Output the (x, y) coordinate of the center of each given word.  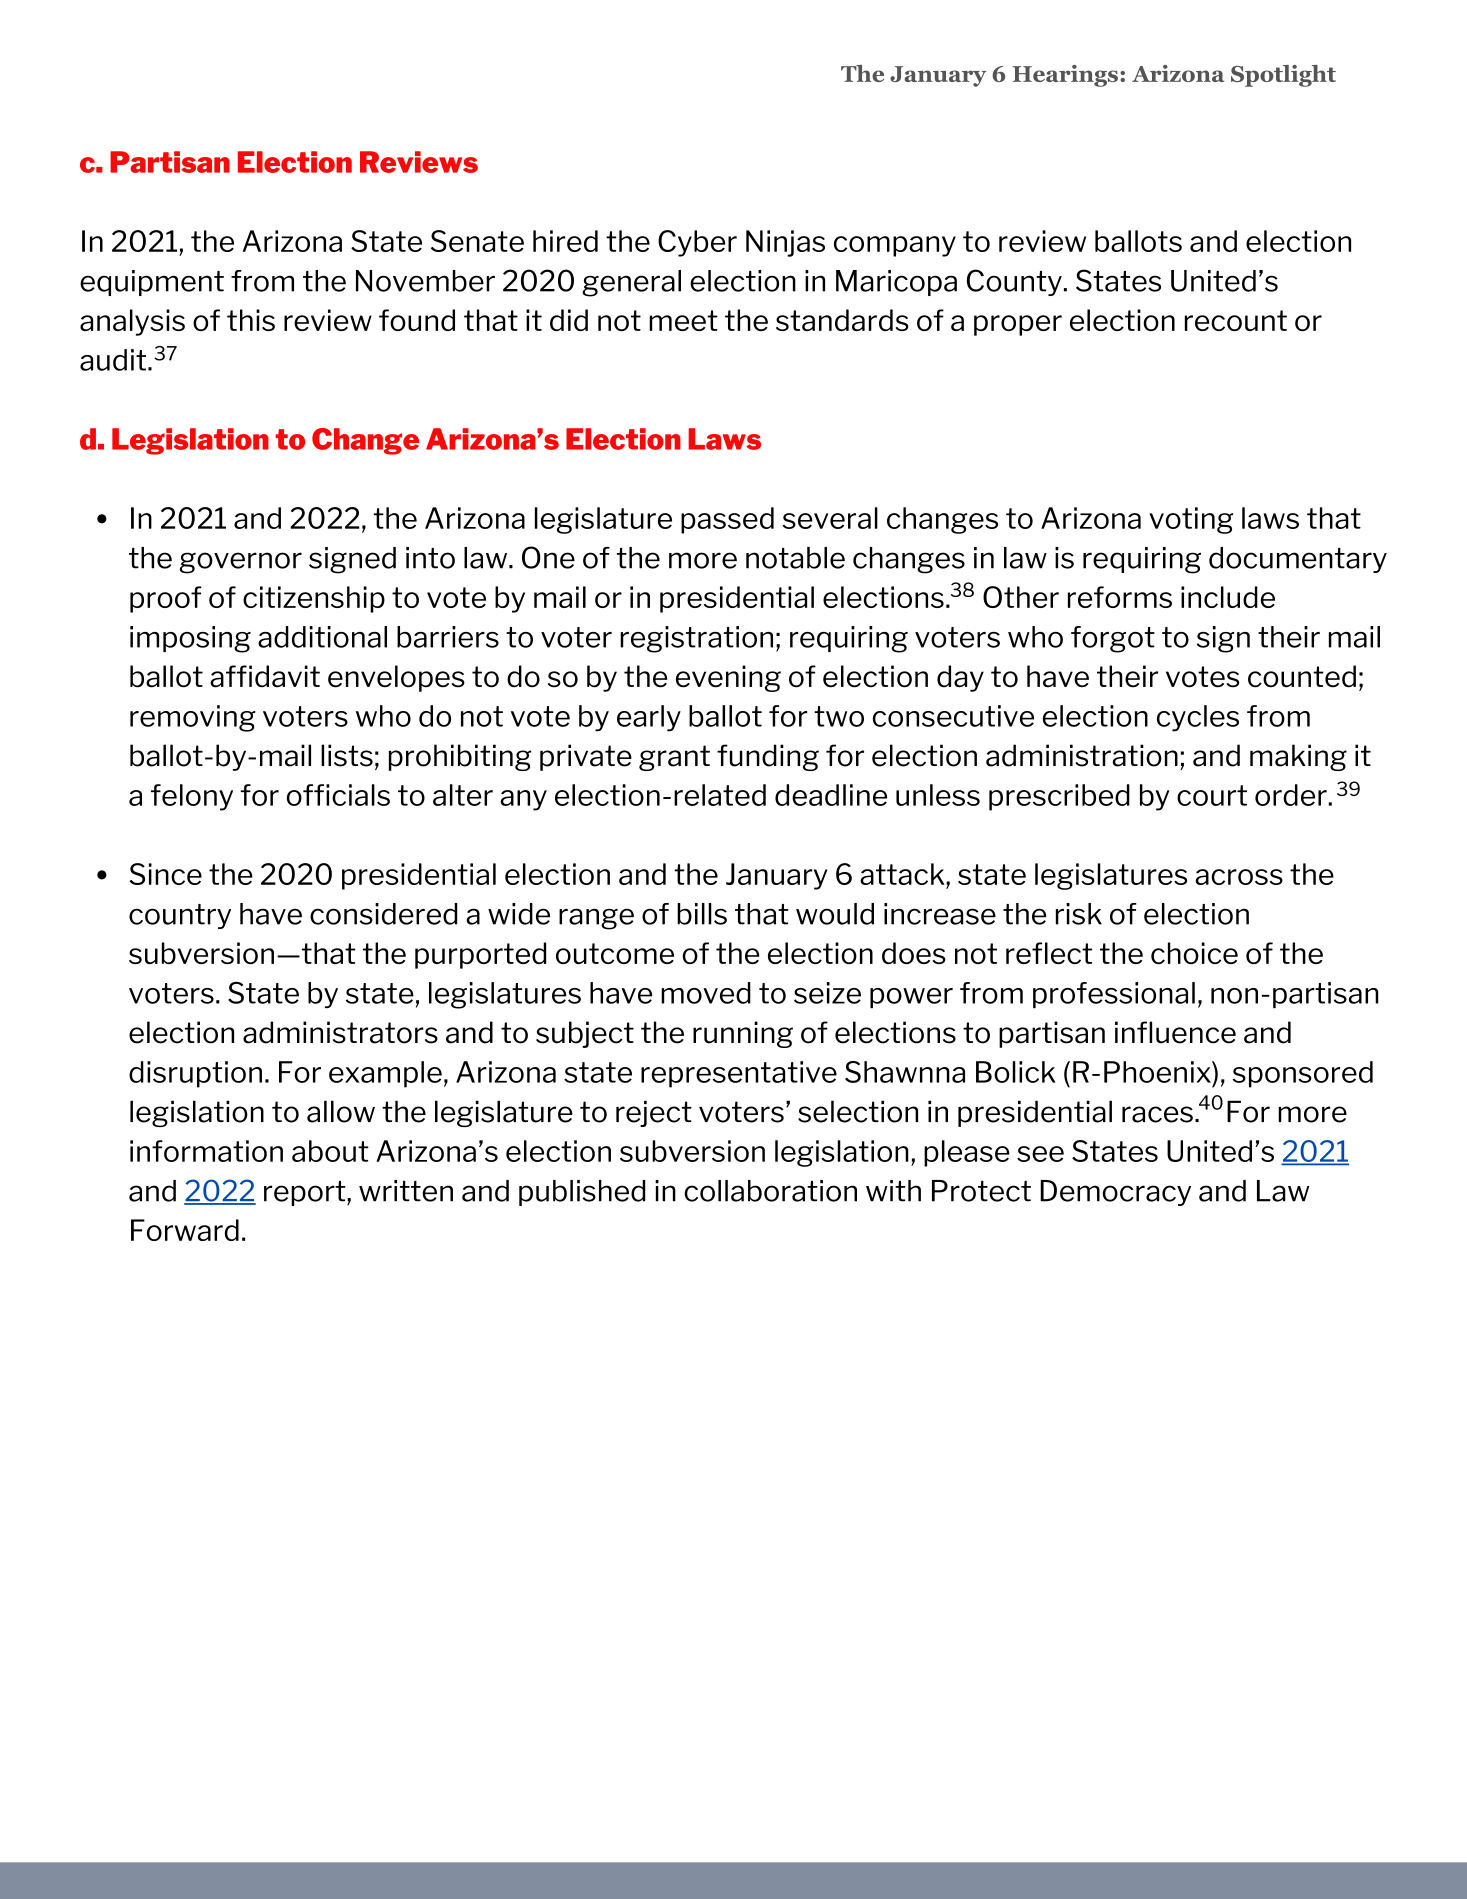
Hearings (1065, 76)
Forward (185, 1230)
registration (696, 639)
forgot (1113, 639)
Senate (477, 241)
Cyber (697, 243)
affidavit (265, 676)
